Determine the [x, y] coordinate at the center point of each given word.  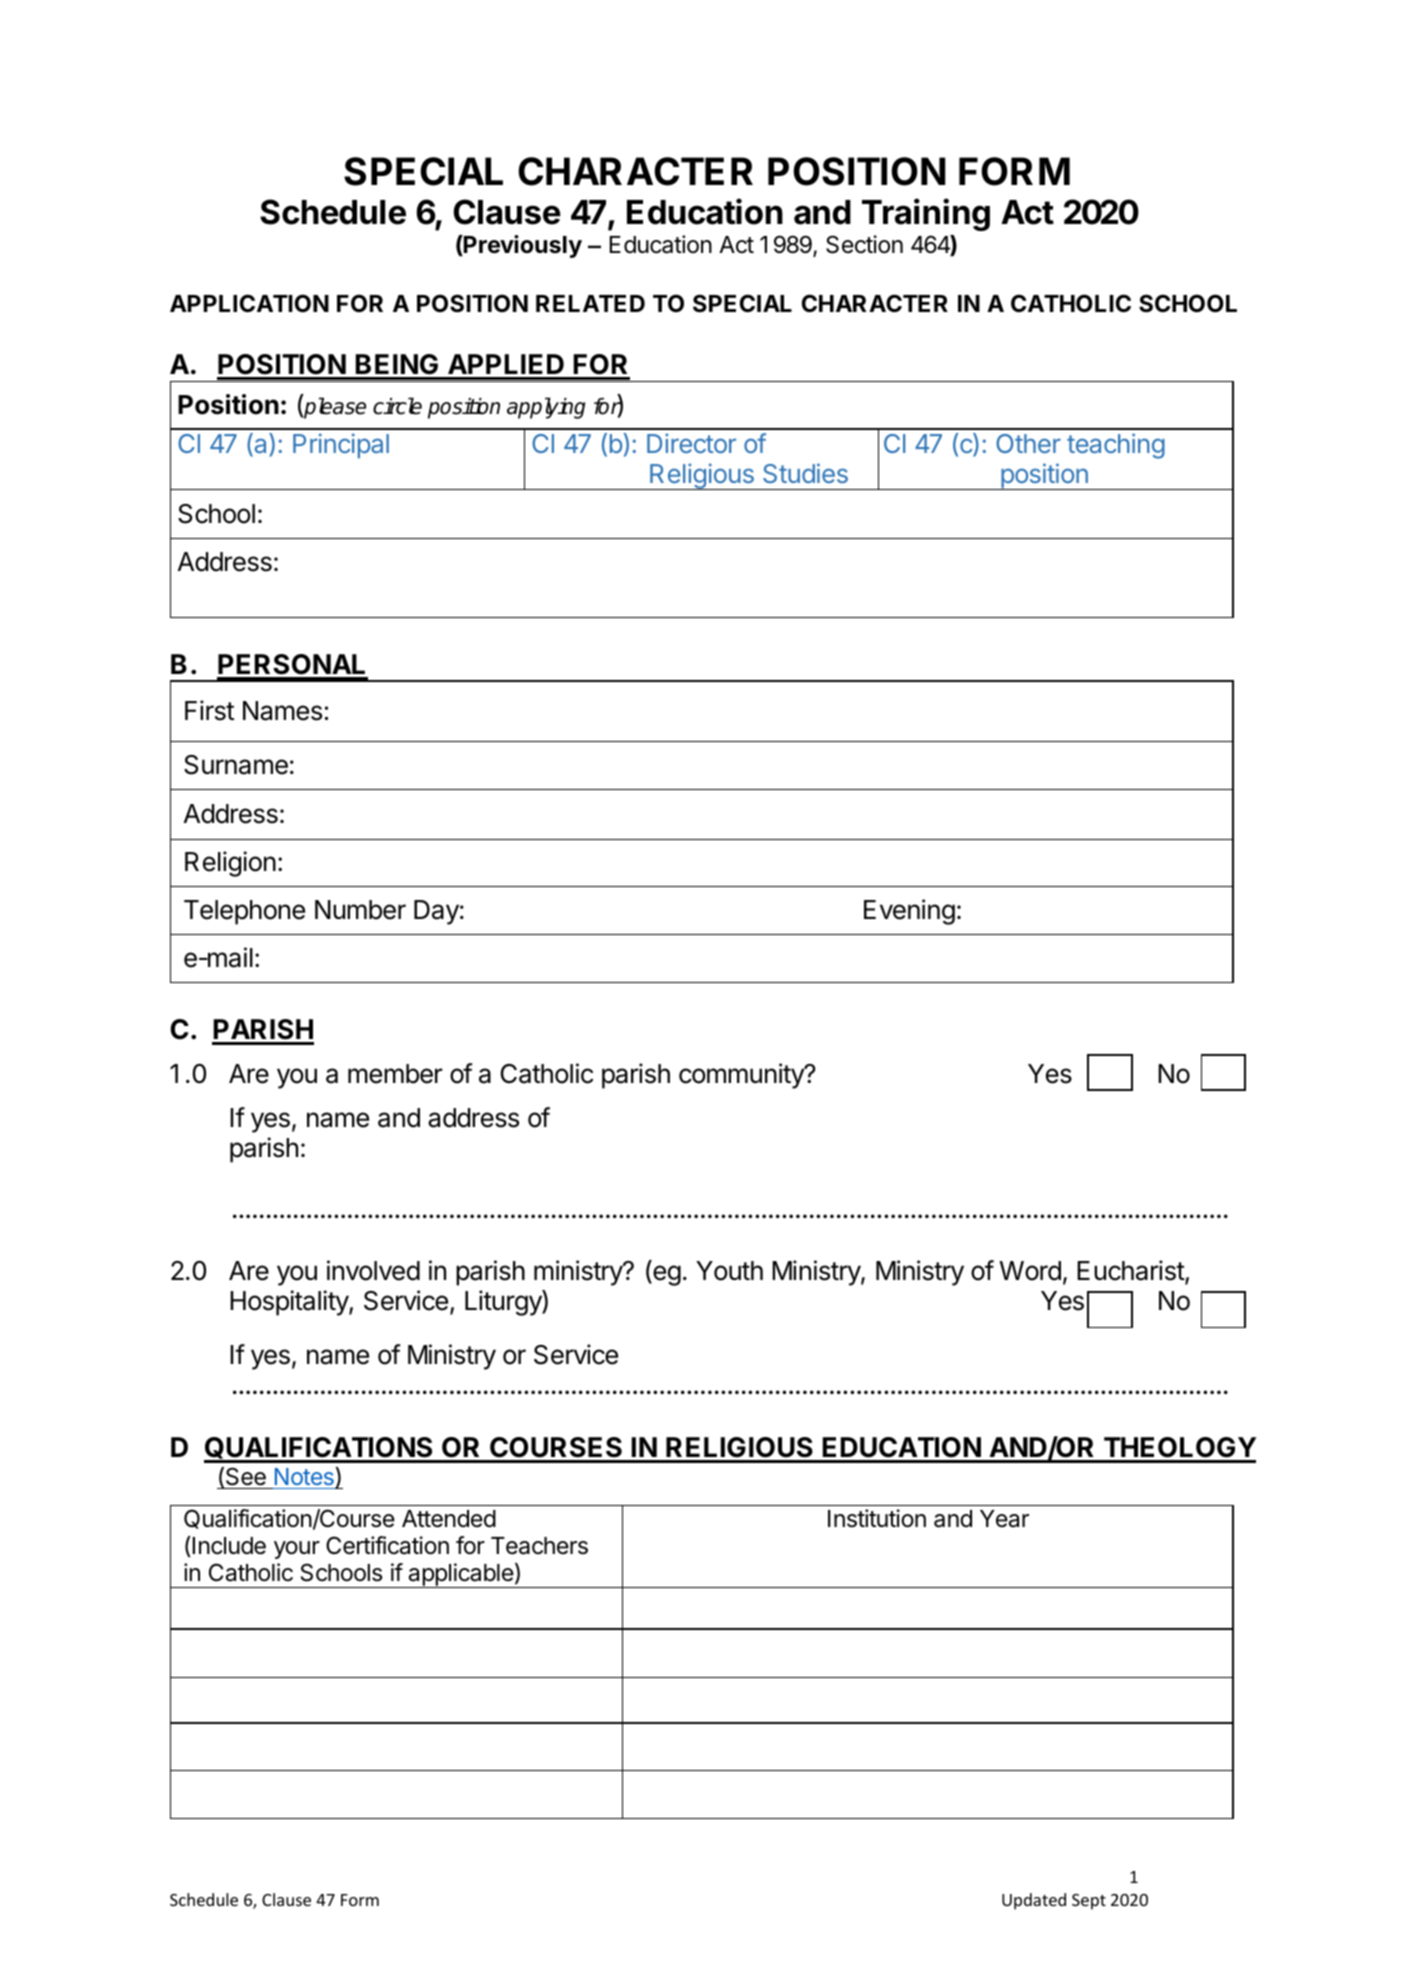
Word [1030, 1271]
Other [1028, 443]
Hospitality [290, 1303]
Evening [909, 912]
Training [926, 214]
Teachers [539, 1546]
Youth [729, 1271]
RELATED [590, 303]
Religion [230, 864]
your [297, 1550]
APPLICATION [249, 303]
